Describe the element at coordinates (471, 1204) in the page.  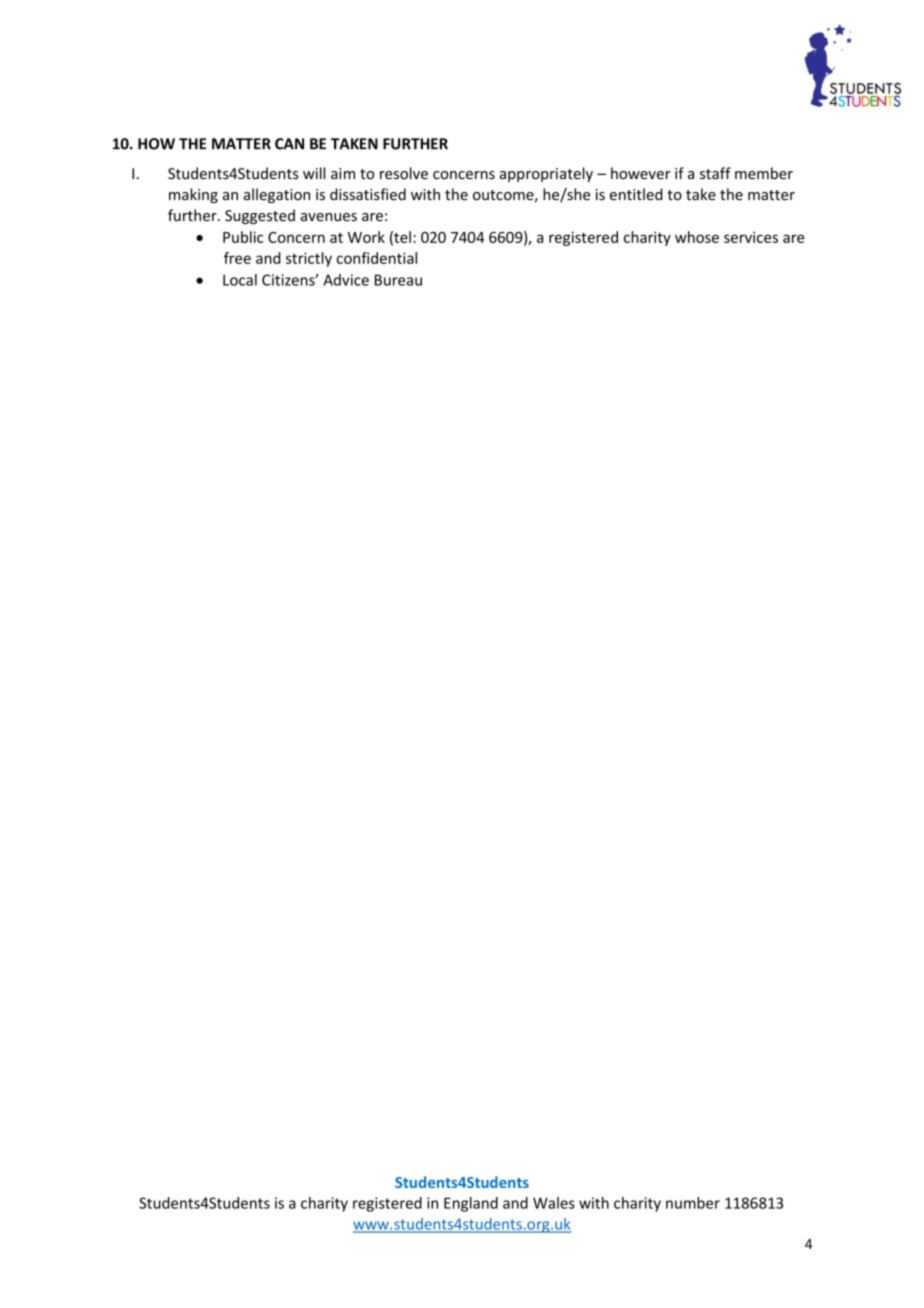
I see `England` at that location.
